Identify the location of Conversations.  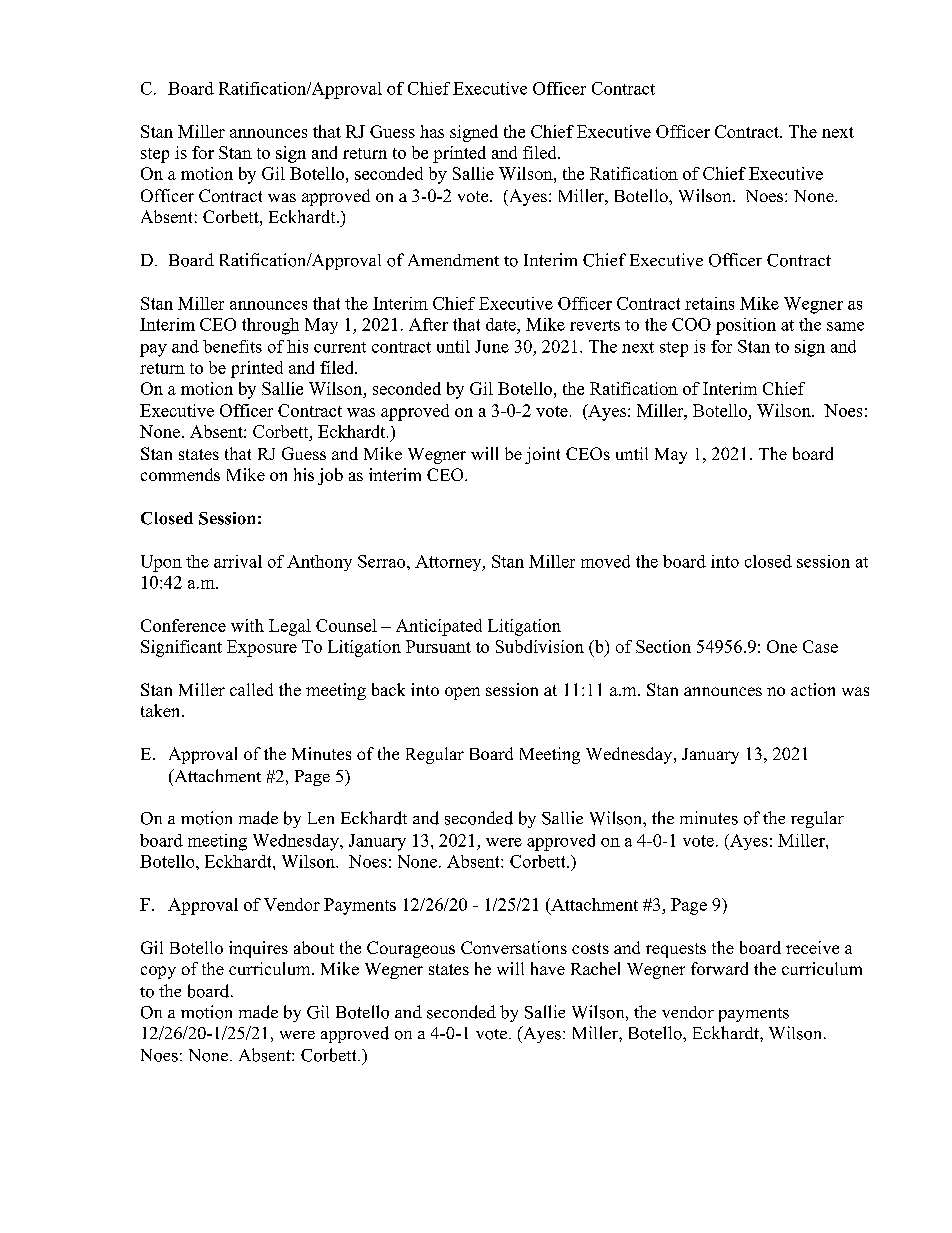
(514, 947).
